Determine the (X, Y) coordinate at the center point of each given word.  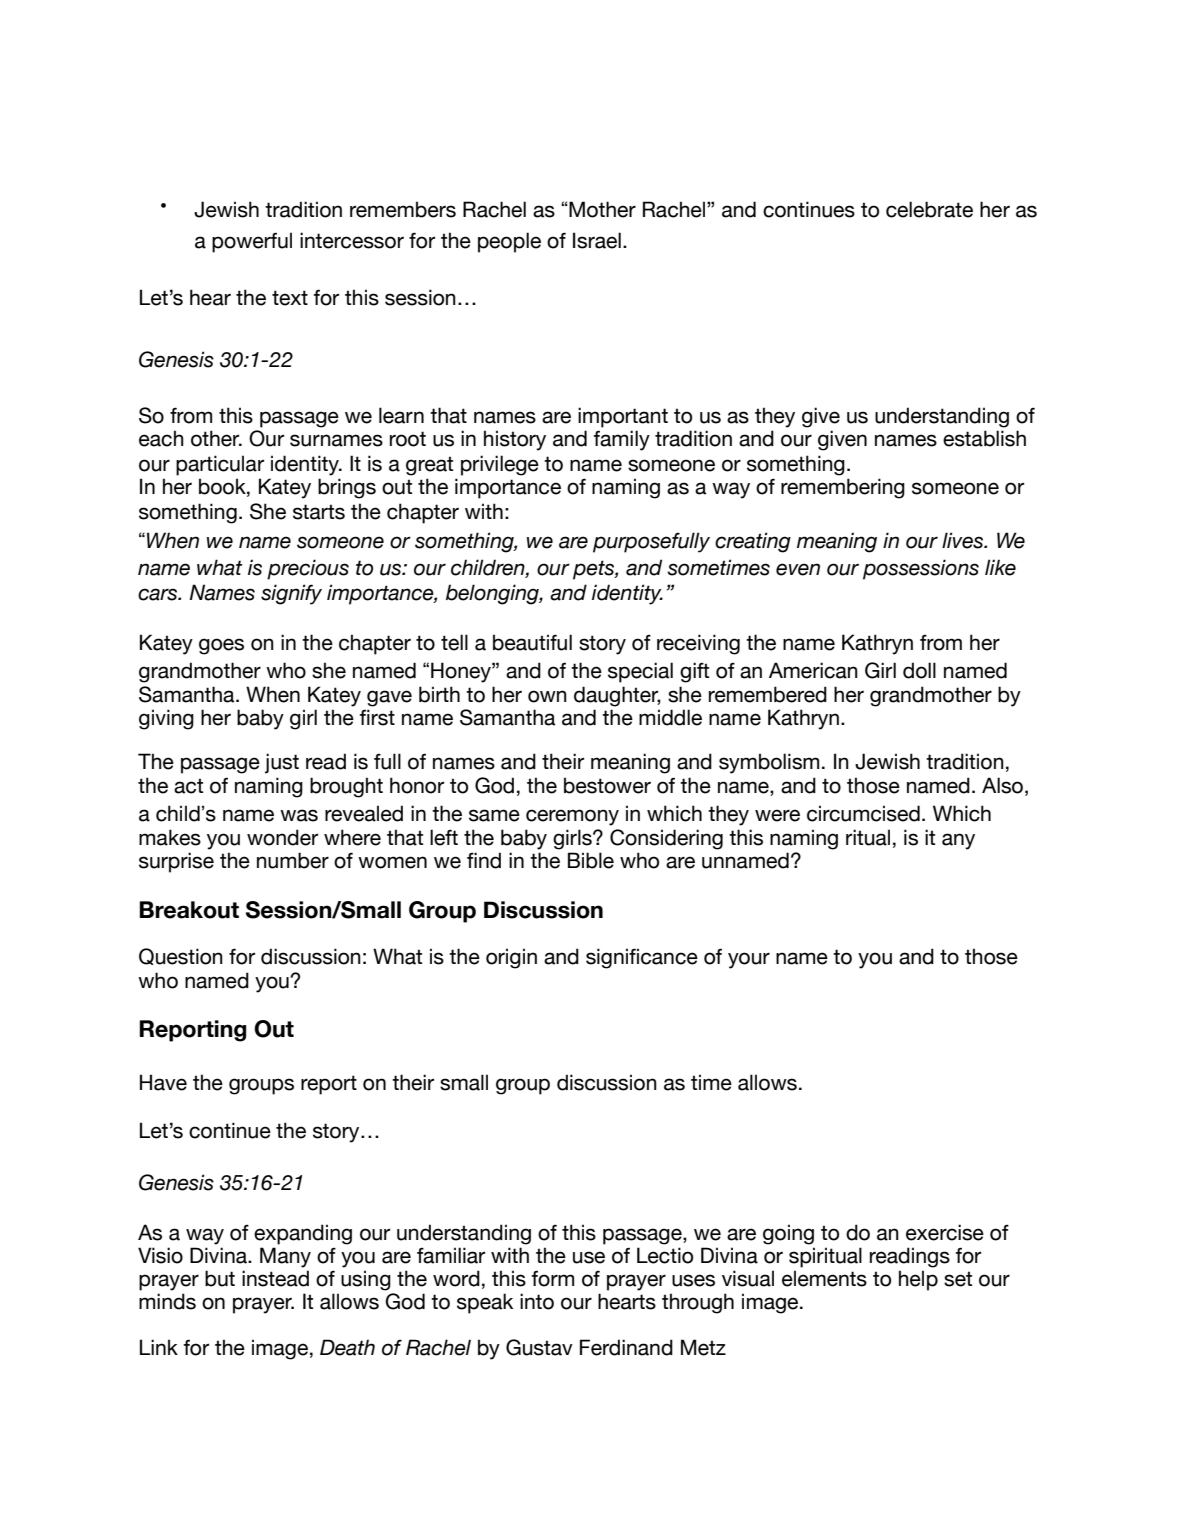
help (918, 1280)
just (282, 763)
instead (275, 1278)
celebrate (929, 209)
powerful (252, 242)
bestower (607, 785)
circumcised (863, 813)
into (537, 1301)
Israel (597, 240)
